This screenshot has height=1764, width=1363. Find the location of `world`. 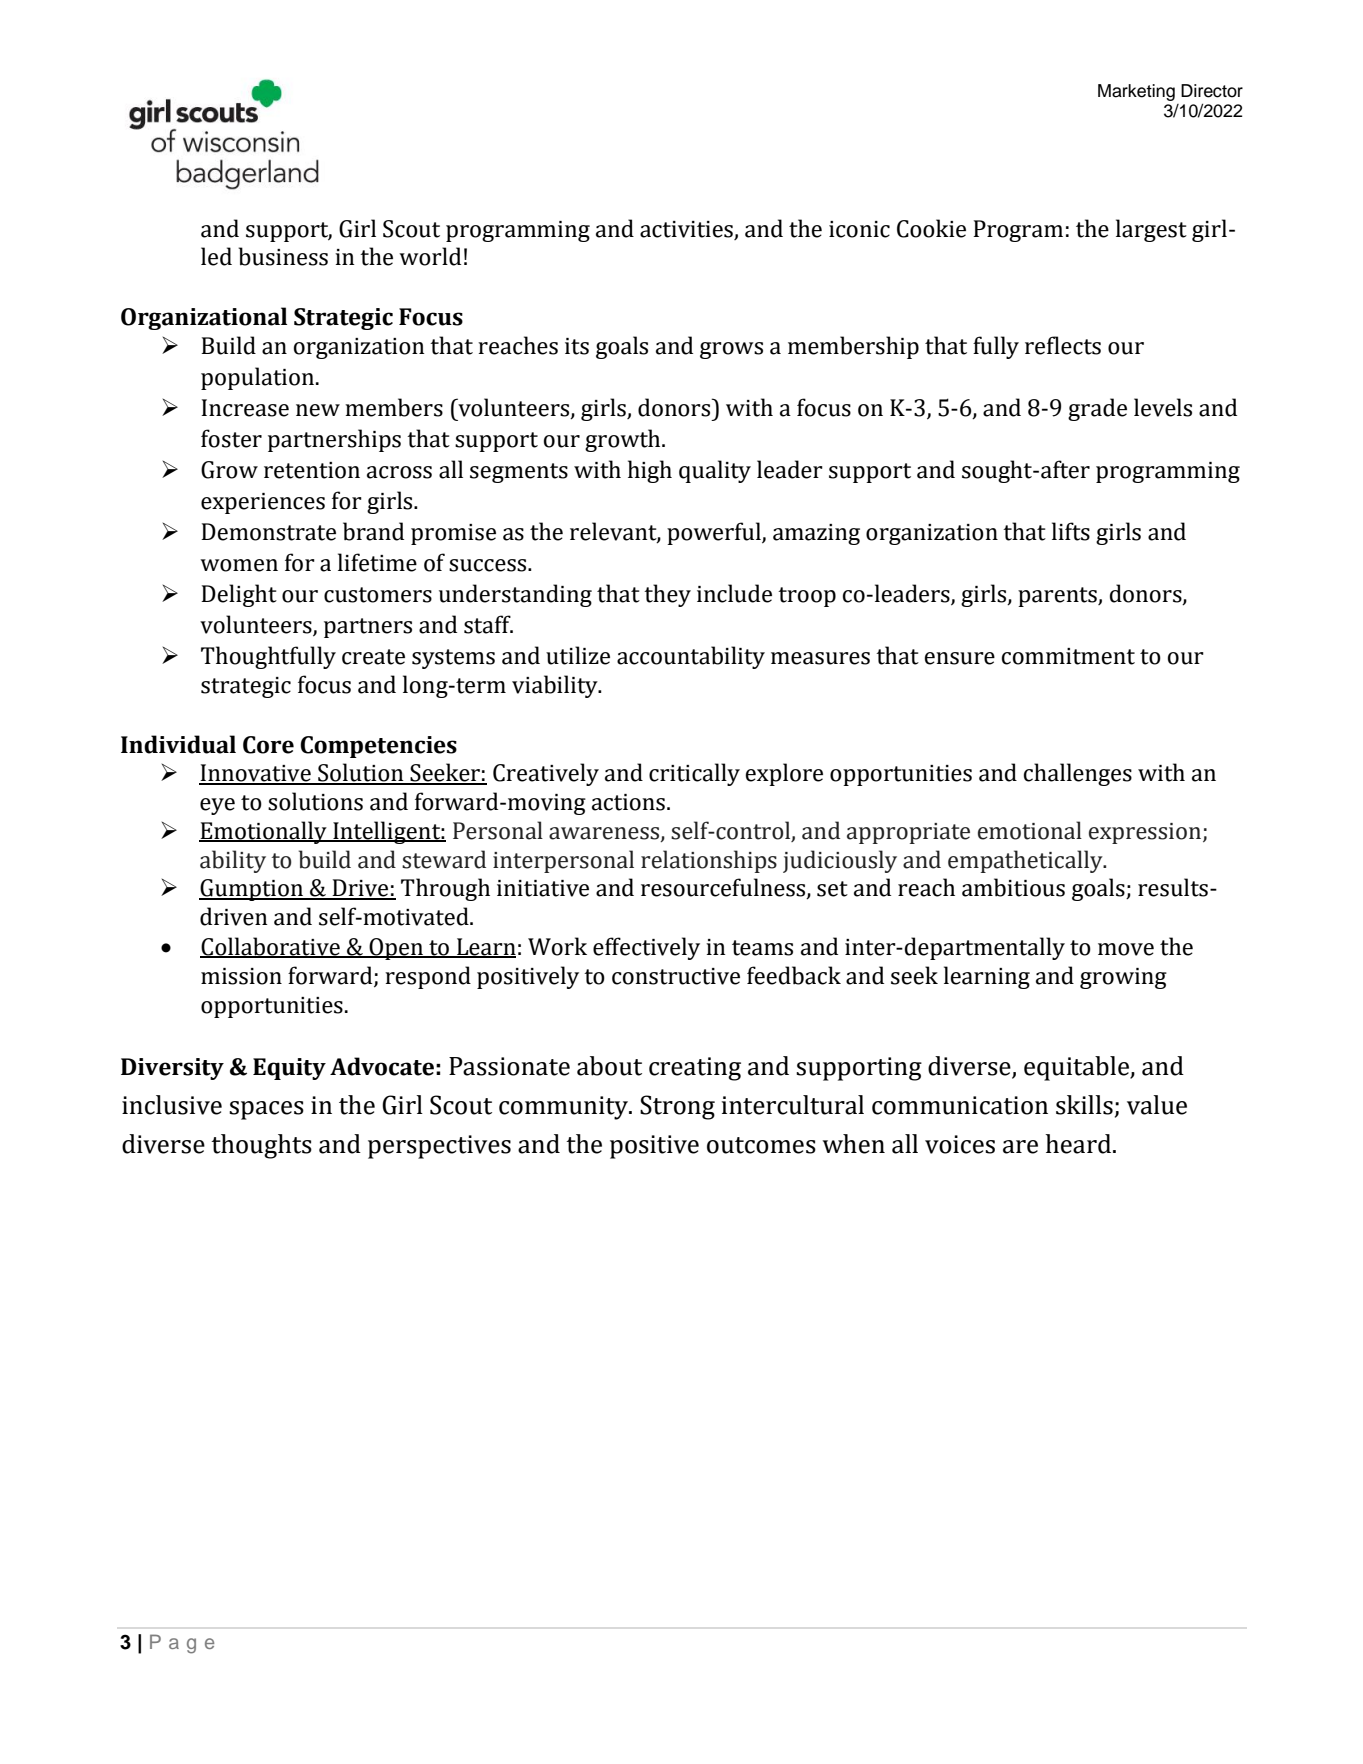

world is located at coordinates (430, 256).
